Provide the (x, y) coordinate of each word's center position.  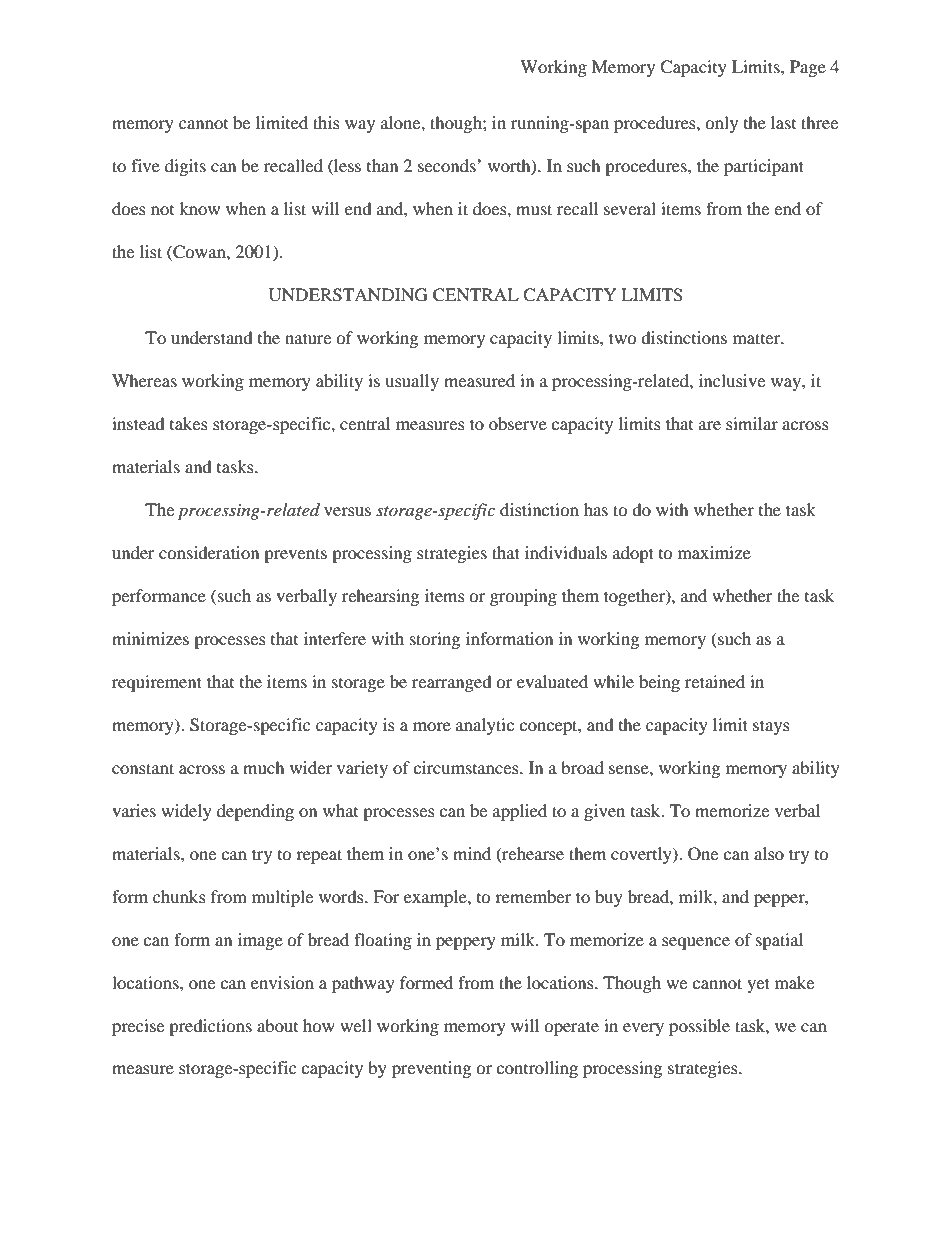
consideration (209, 552)
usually (412, 382)
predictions (210, 1027)
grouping (523, 597)
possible (699, 1027)
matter (758, 338)
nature (308, 338)
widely (186, 812)
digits (185, 167)
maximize (714, 552)
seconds (448, 165)
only (721, 124)
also (769, 853)
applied (520, 812)
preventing (431, 1069)
